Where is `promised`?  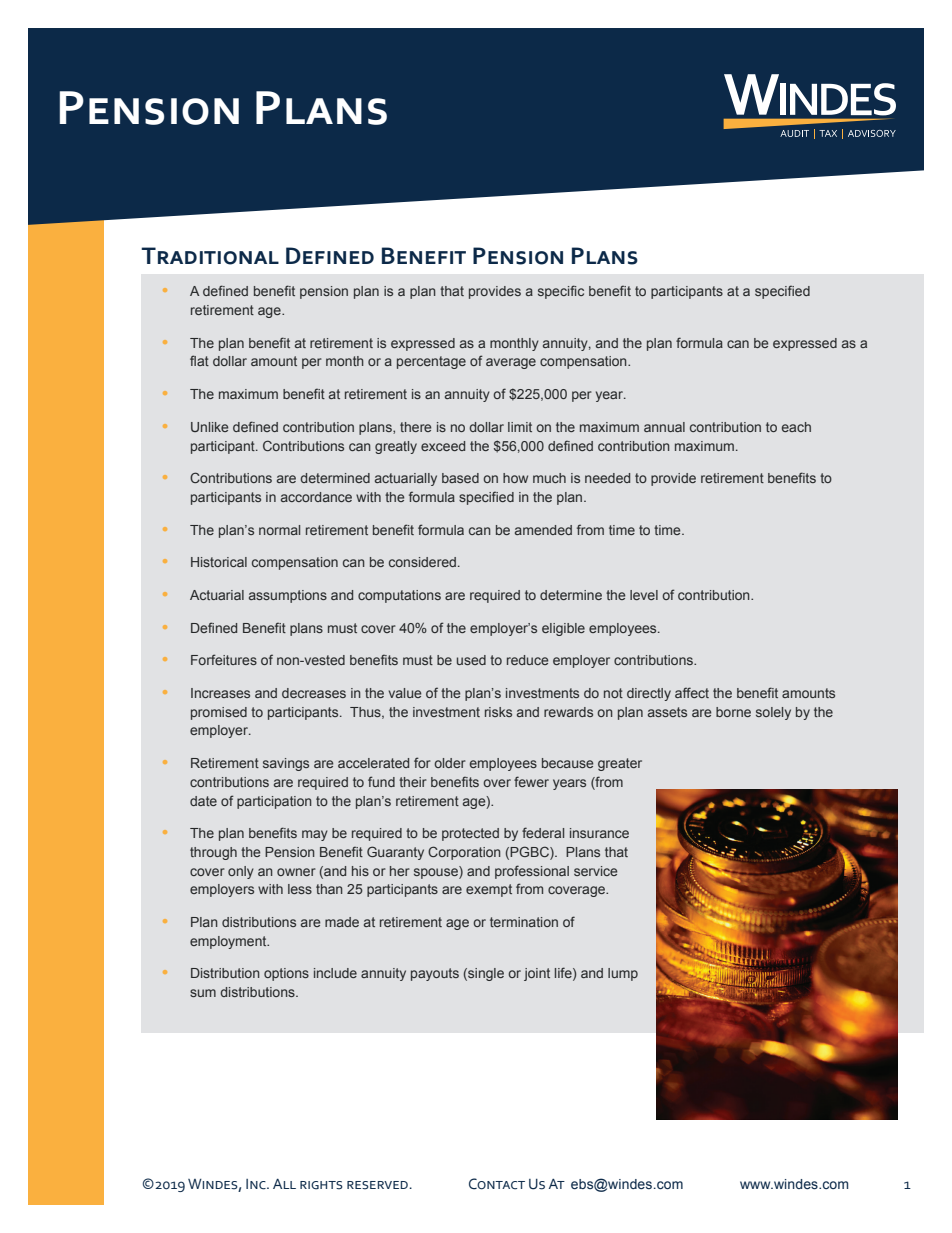
promised is located at coordinates (219, 713).
